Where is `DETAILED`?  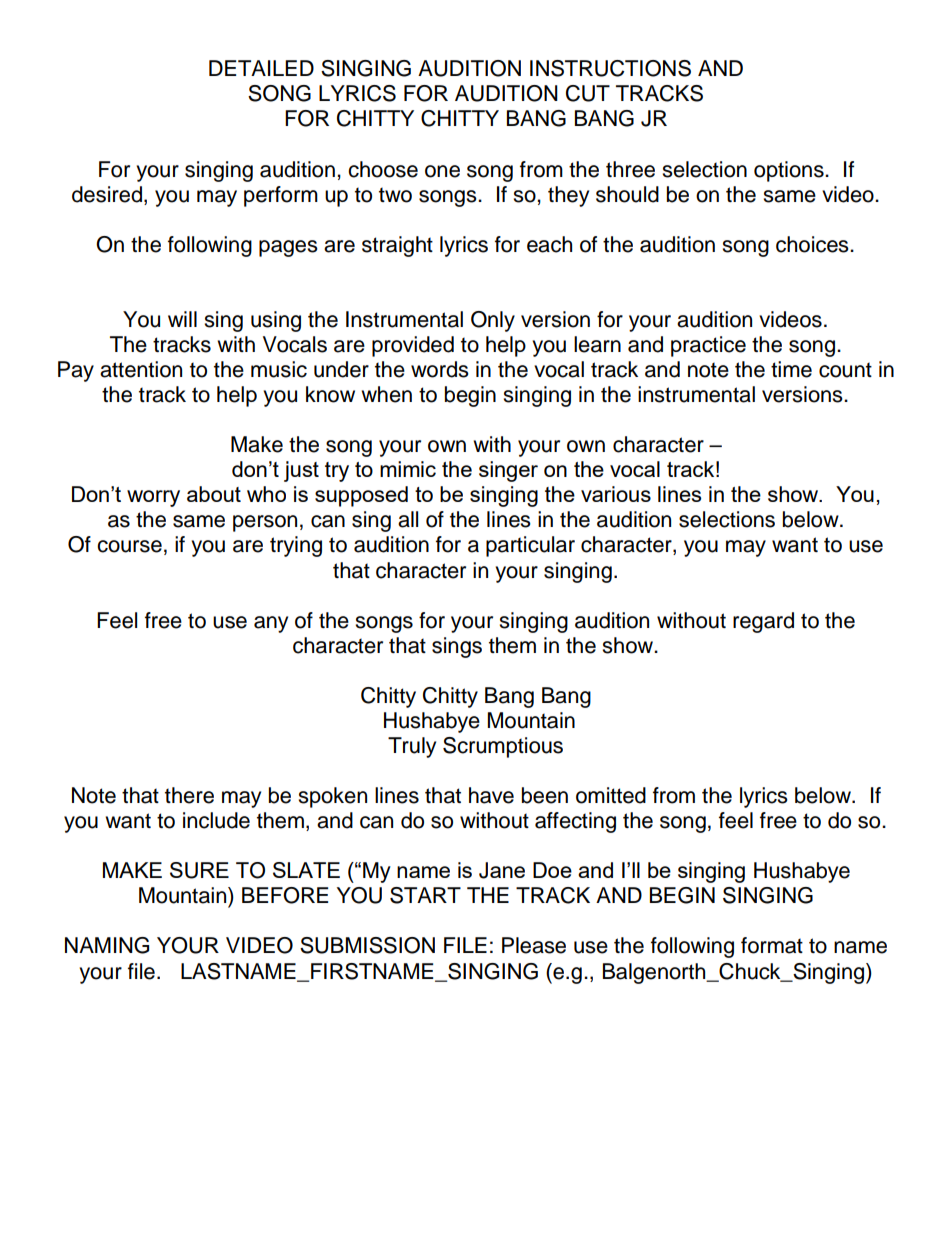
DETAILED is located at coordinates (261, 68).
